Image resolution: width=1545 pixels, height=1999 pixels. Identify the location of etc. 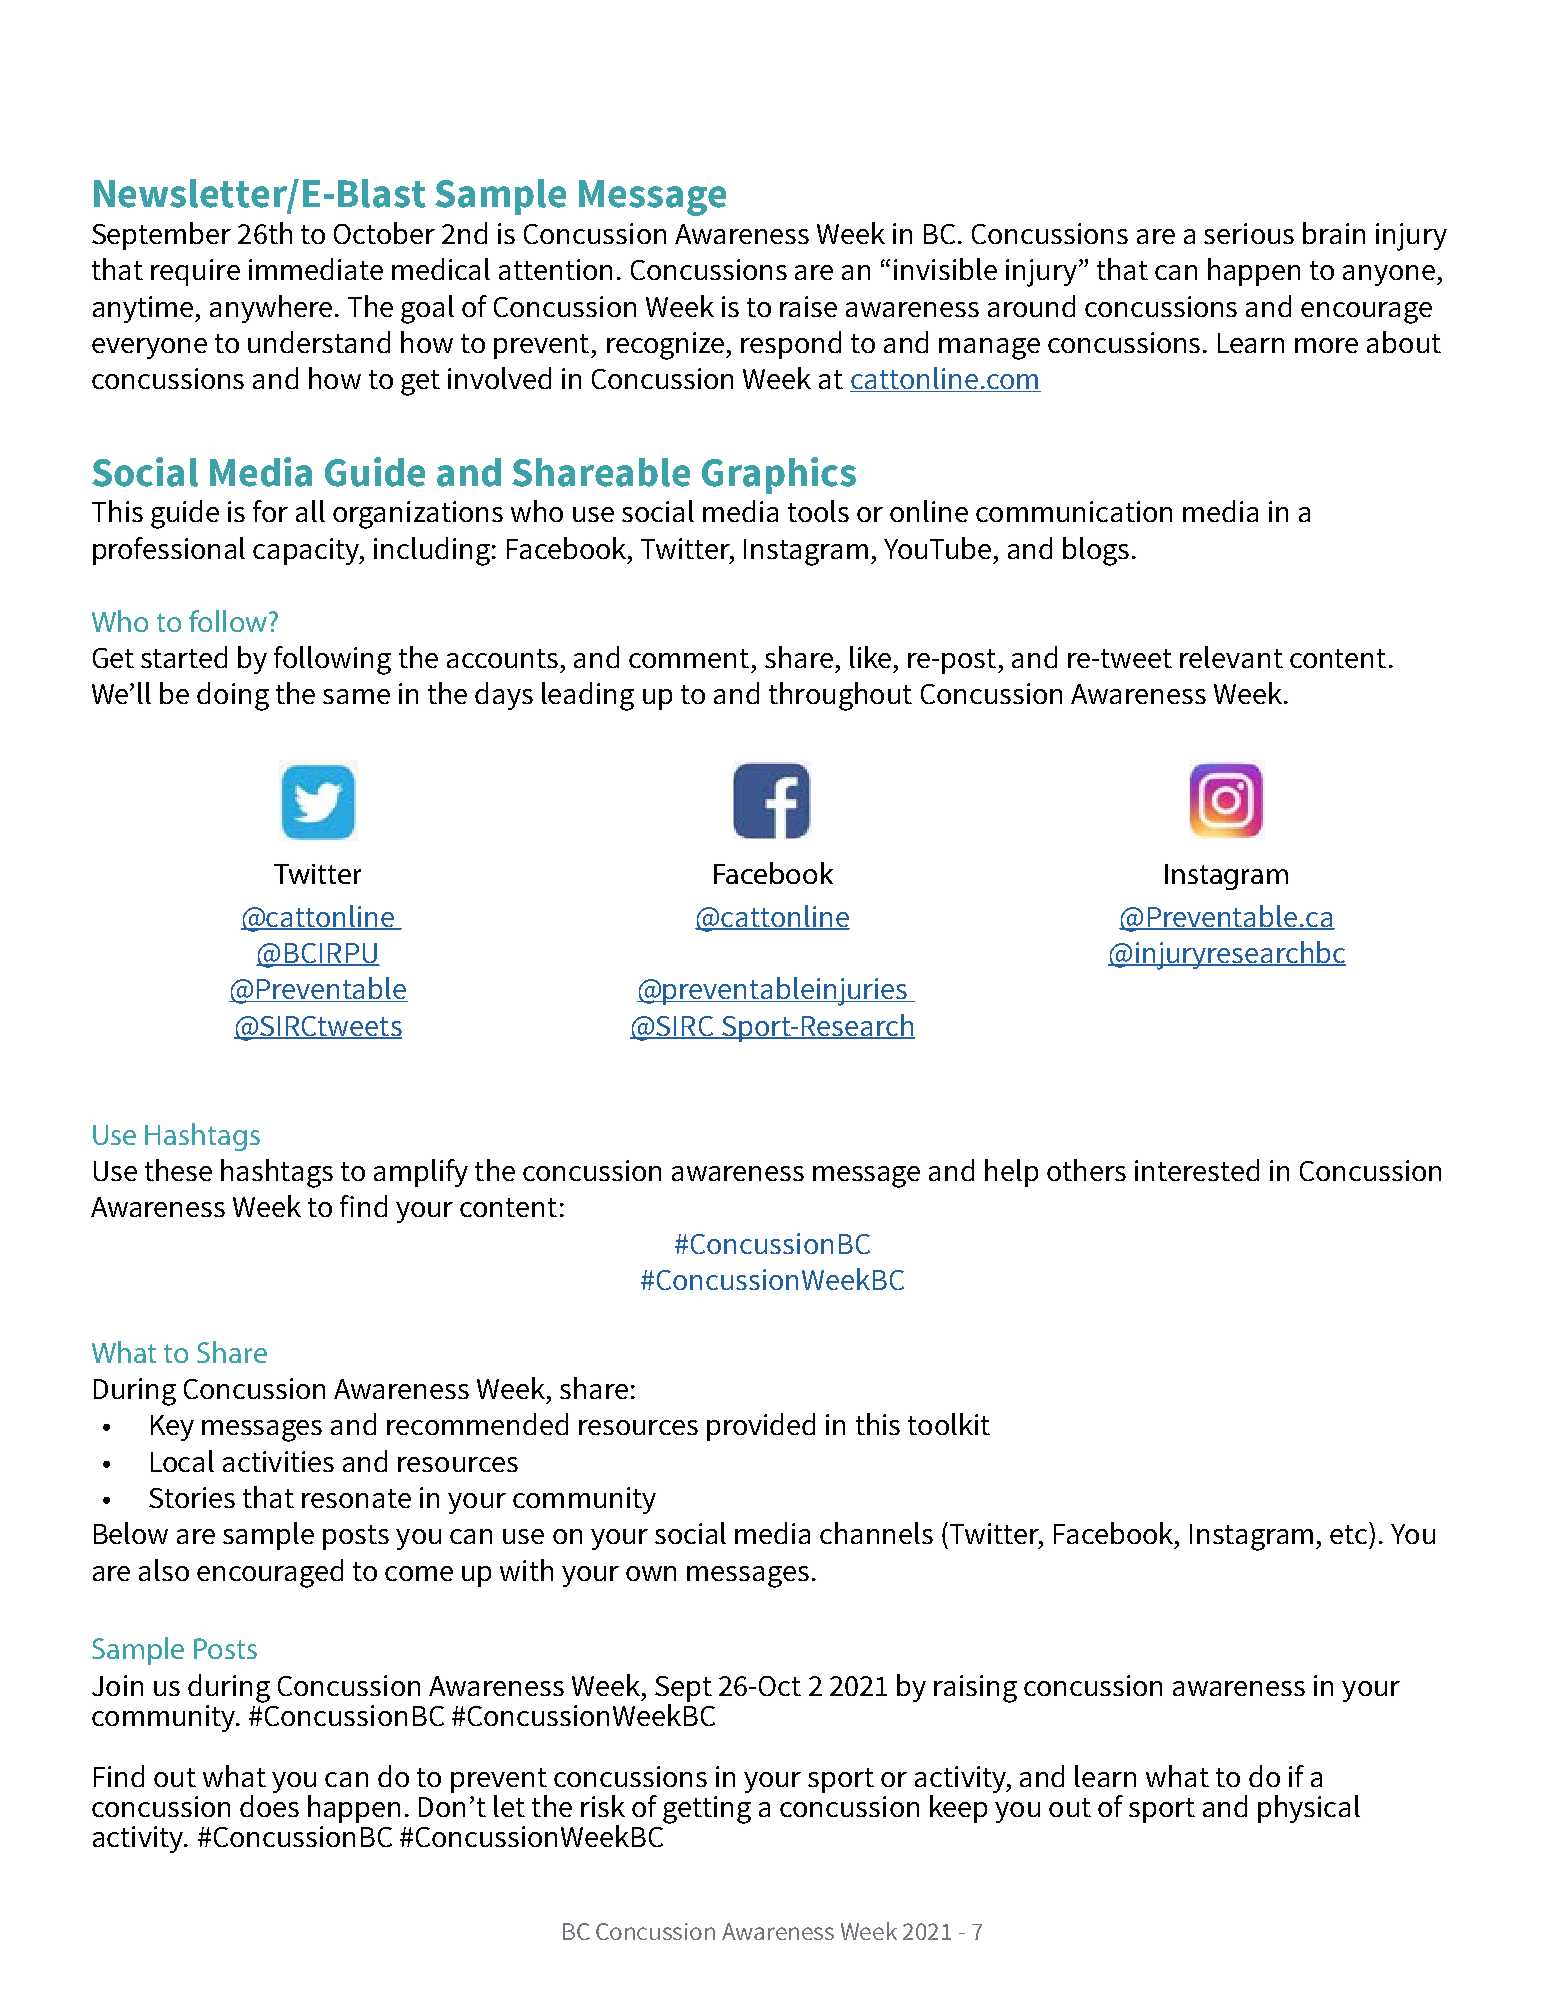
(1348, 1534).
